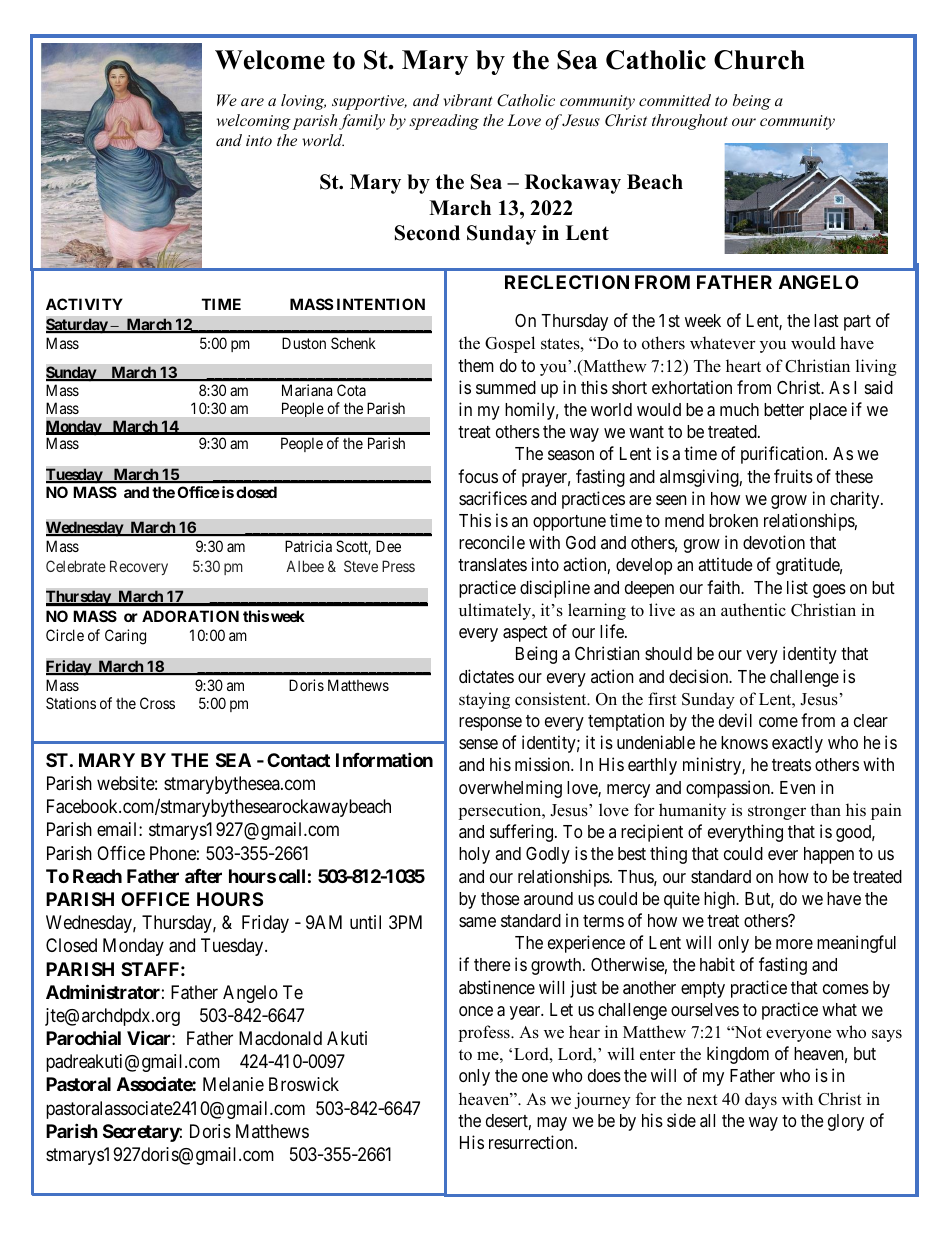  What do you see at coordinates (233, 1084) in the page?
I see `Melanie` at bounding box center [233, 1084].
